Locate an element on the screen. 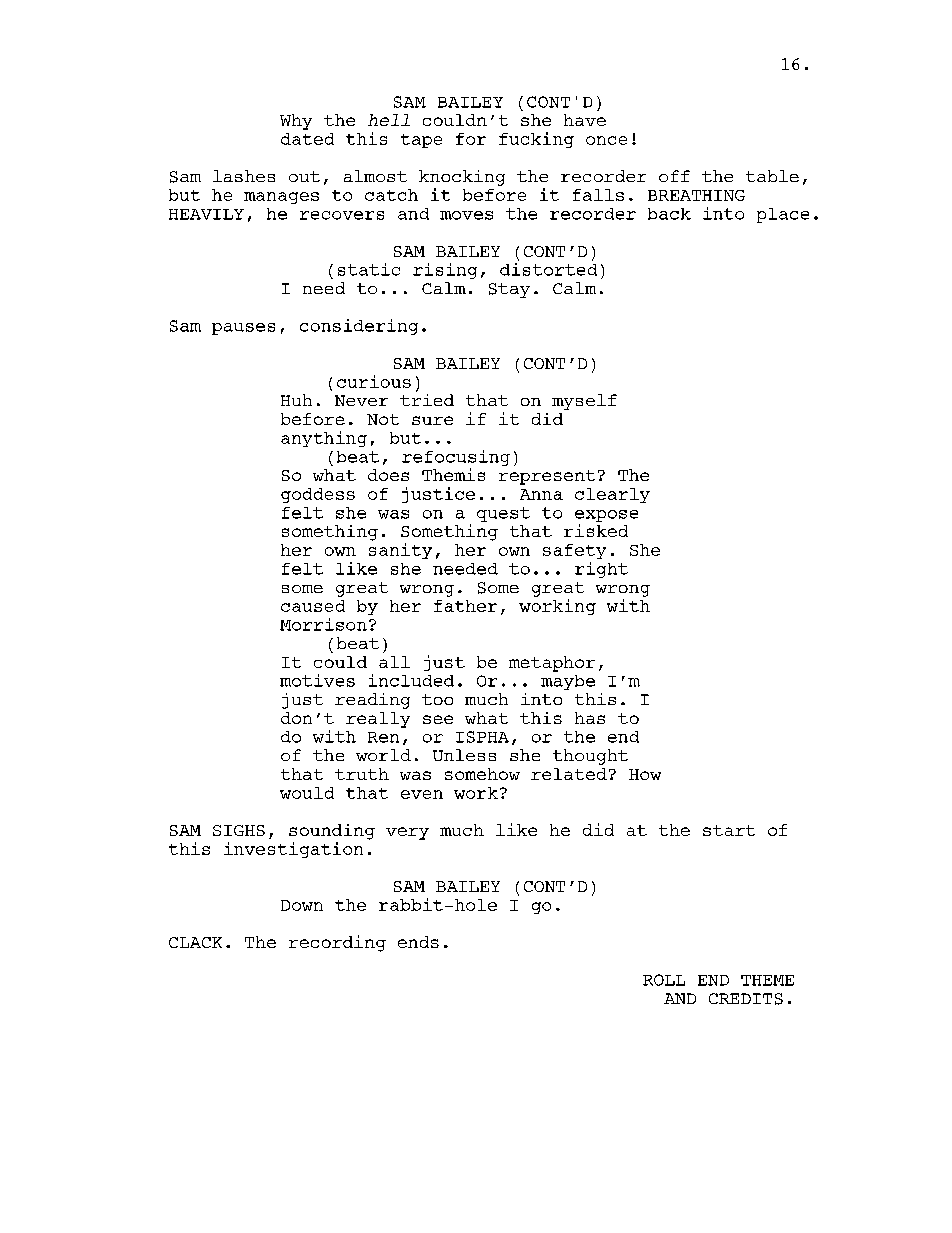 This screenshot has width=952, height=1233. Unless is located at coordinates (464, 755).
